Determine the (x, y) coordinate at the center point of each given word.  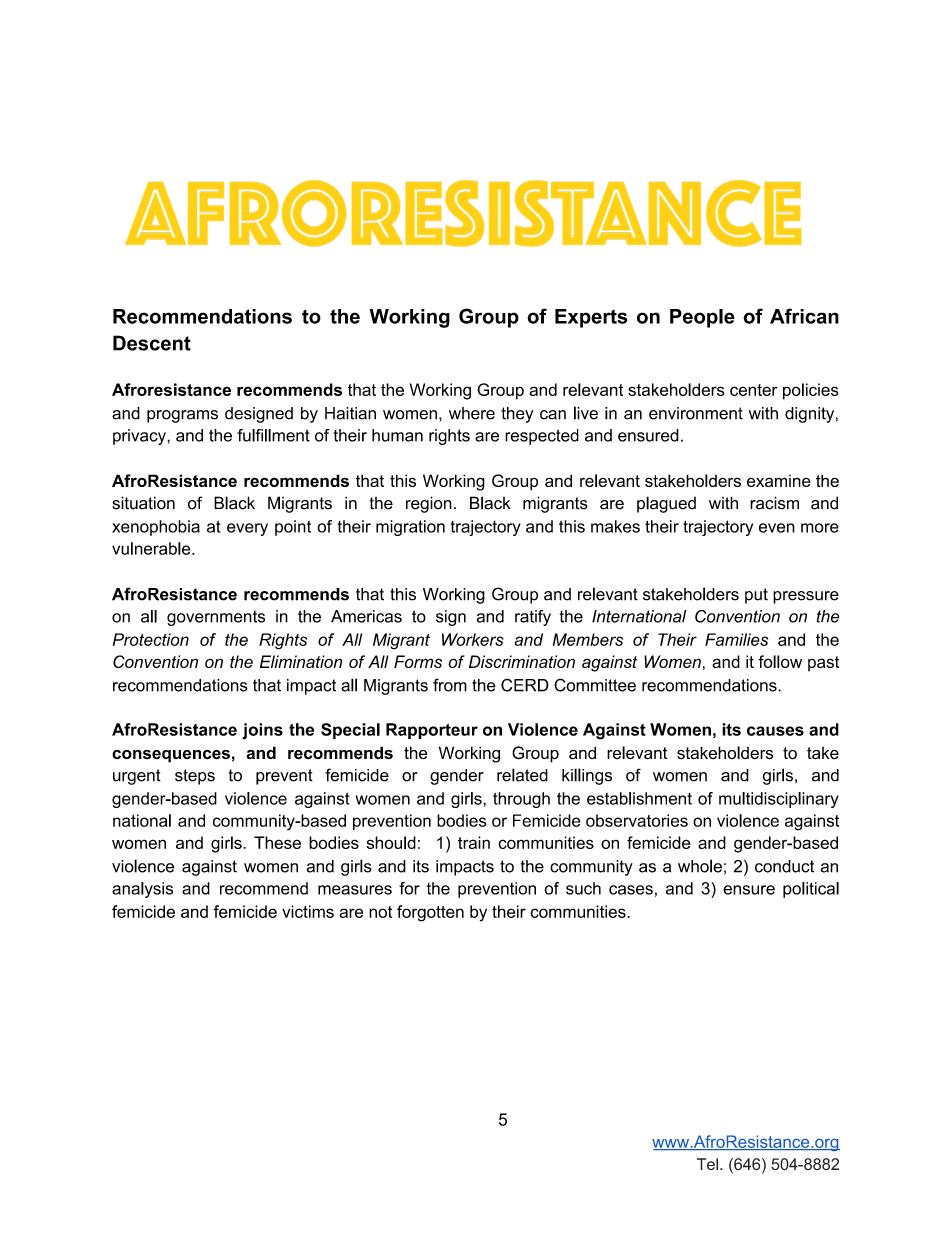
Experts (591, 318)
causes (775, 731)
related (522, 775)
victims (308, 911)
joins (262, 731)
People (702, 318)
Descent (152, 343)
